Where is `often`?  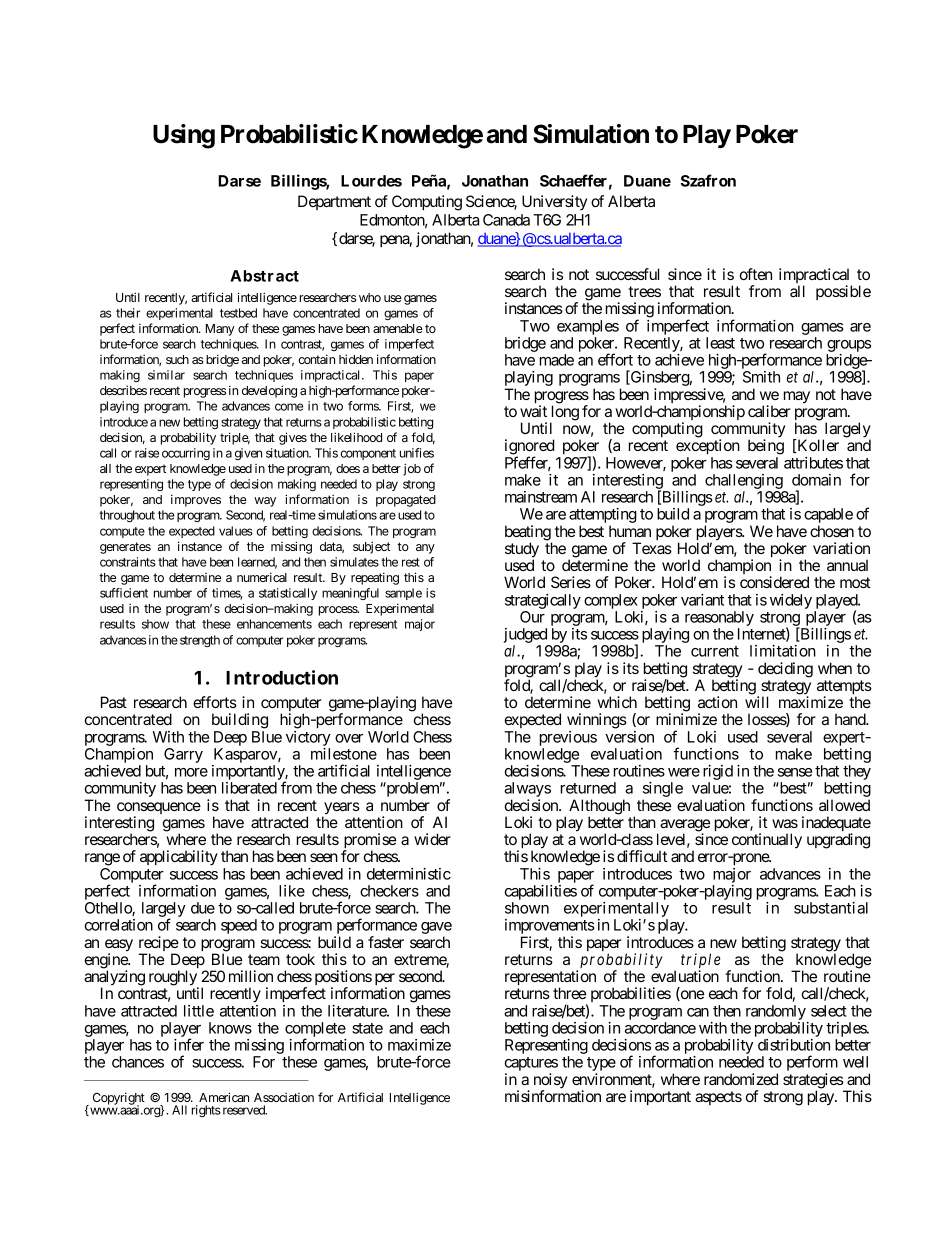 often is located at coordinates (756, 274).
